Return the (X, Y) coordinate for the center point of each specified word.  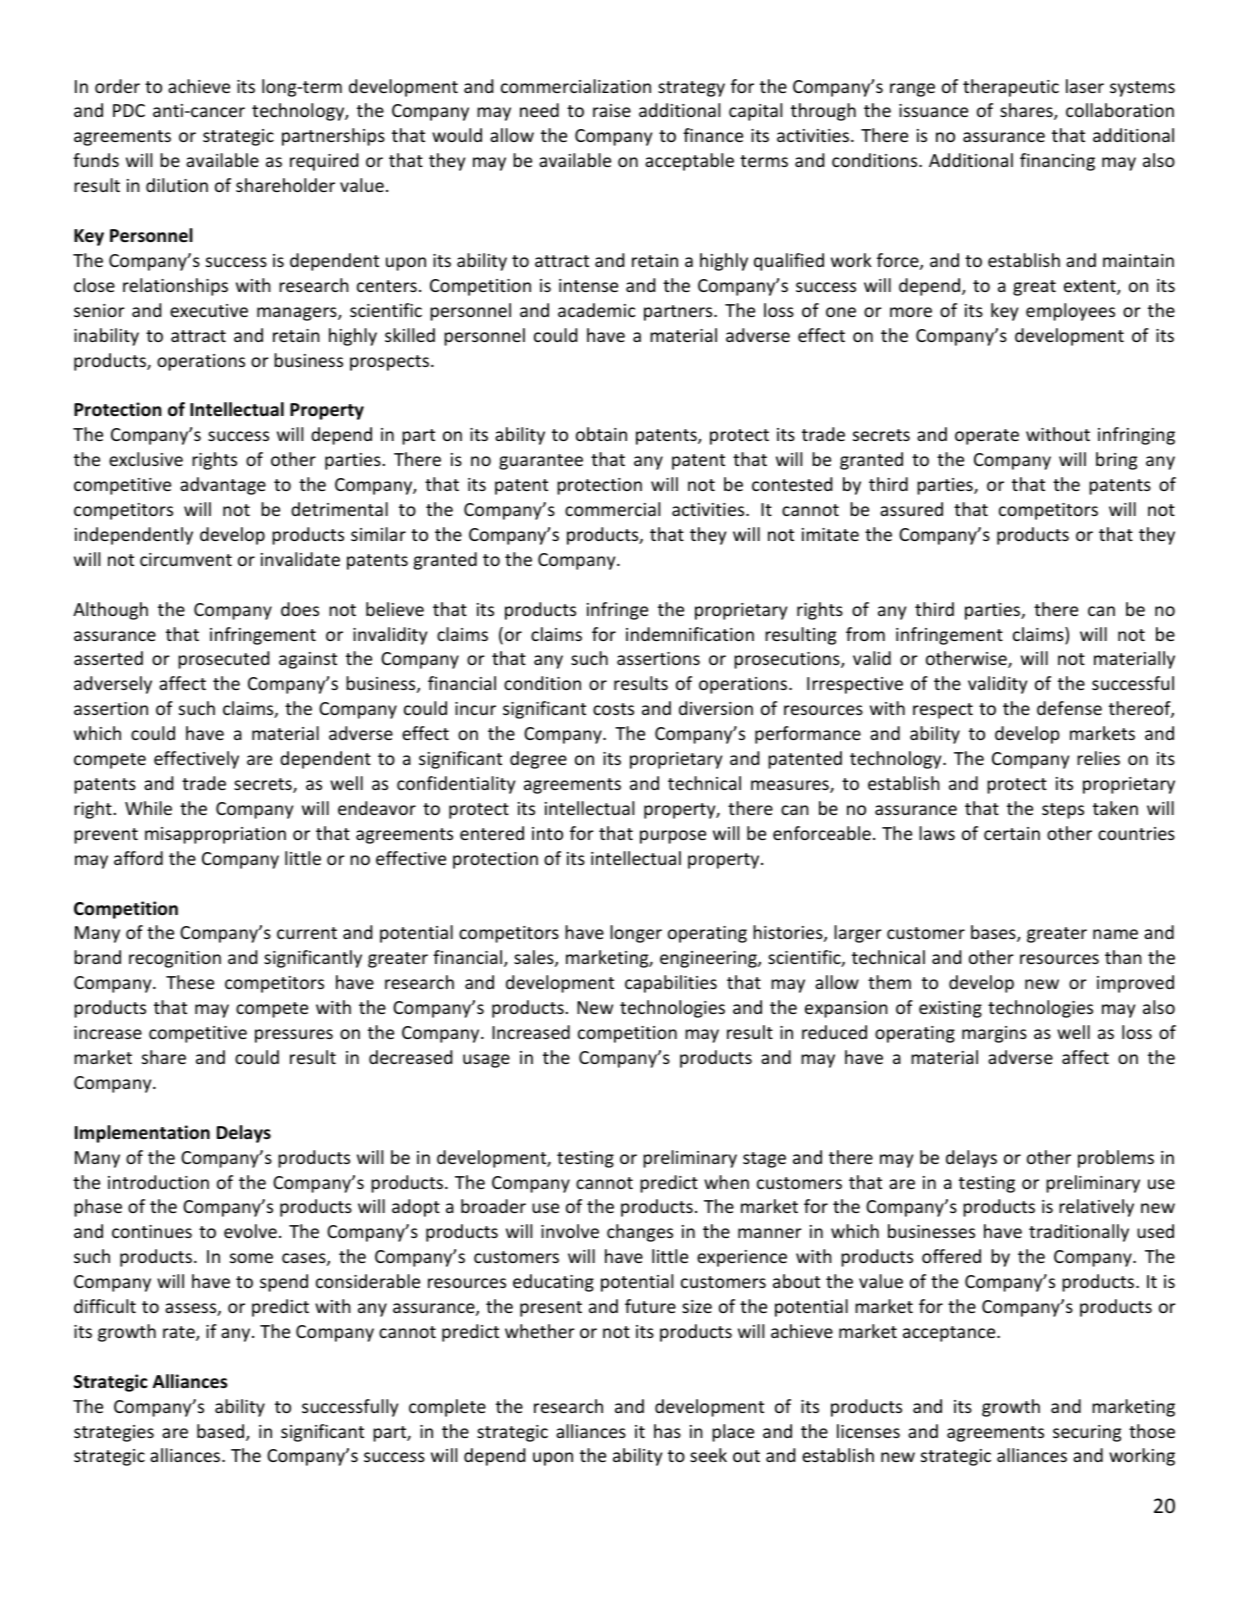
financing (1057, 162)
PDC (129, 110)
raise (612, 110)
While (148, 808)
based (222, 1432)
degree (538, 760)
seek (708, 1455)
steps (1063, 811)
